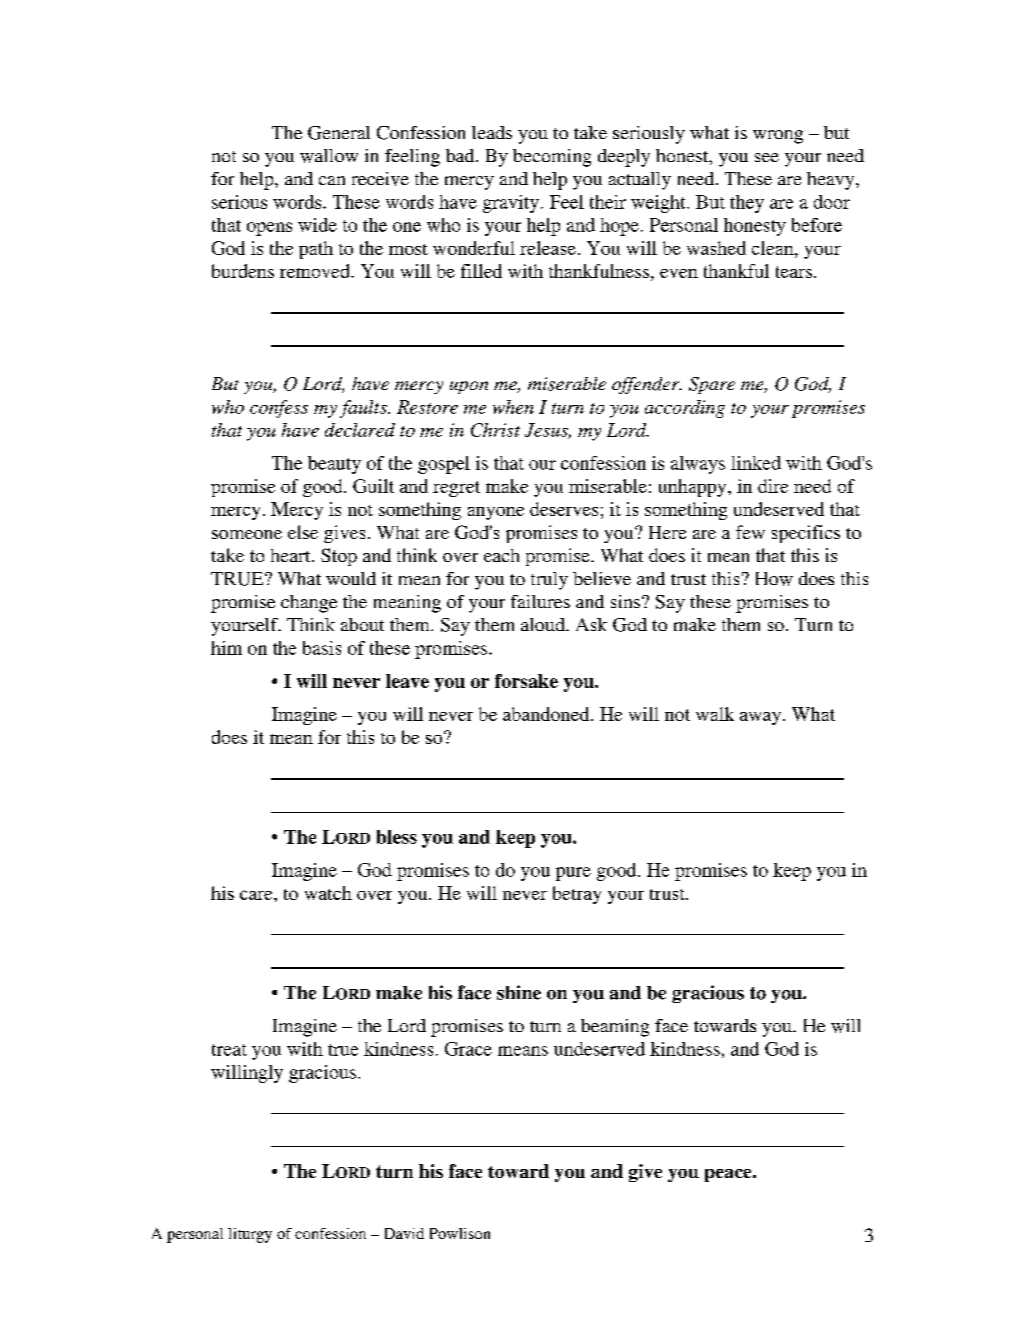  Describe the element at coordinates (322, 648) in the page. I see `basis` at that location.
